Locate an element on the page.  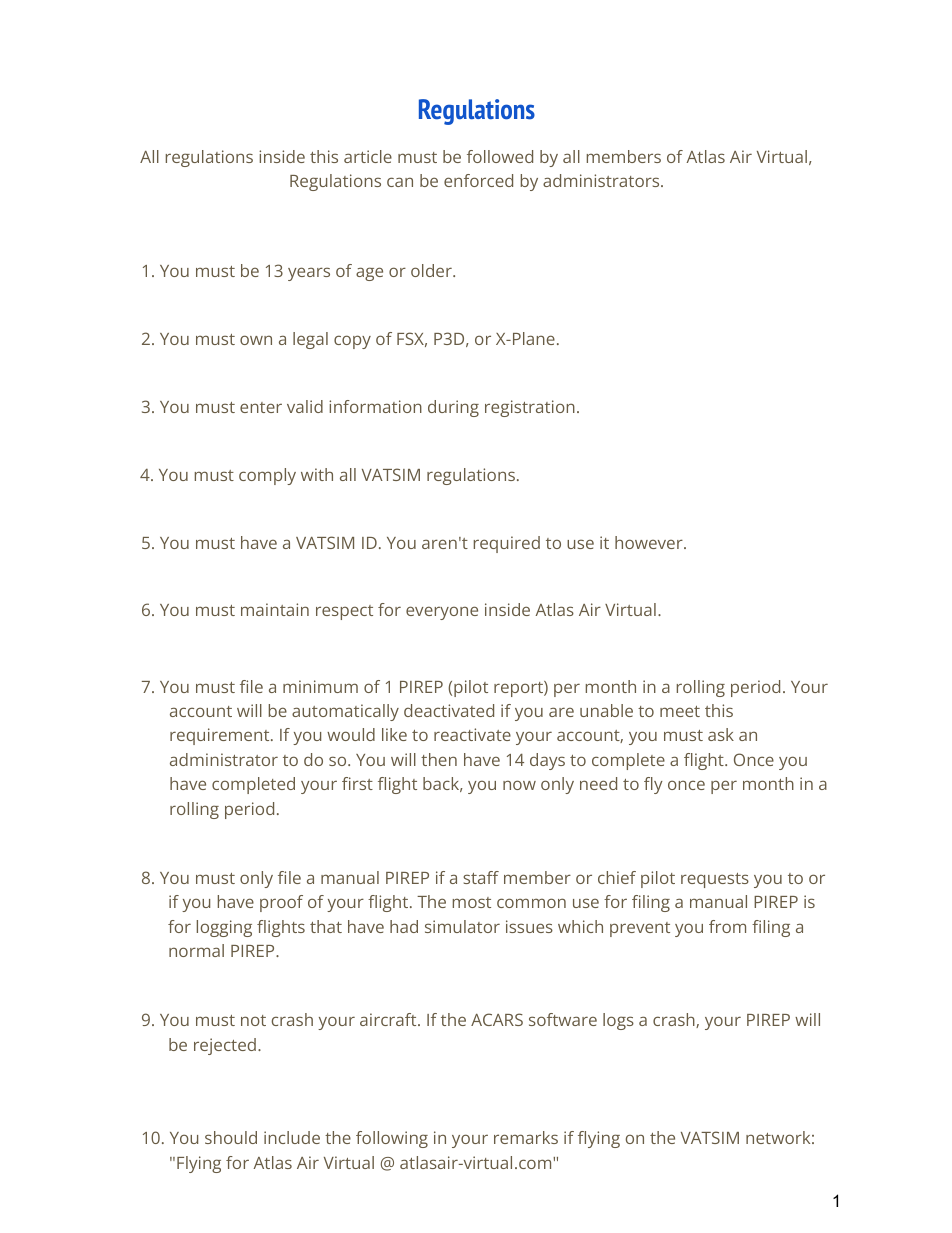
simulator is located at coordinates (462, 926).
